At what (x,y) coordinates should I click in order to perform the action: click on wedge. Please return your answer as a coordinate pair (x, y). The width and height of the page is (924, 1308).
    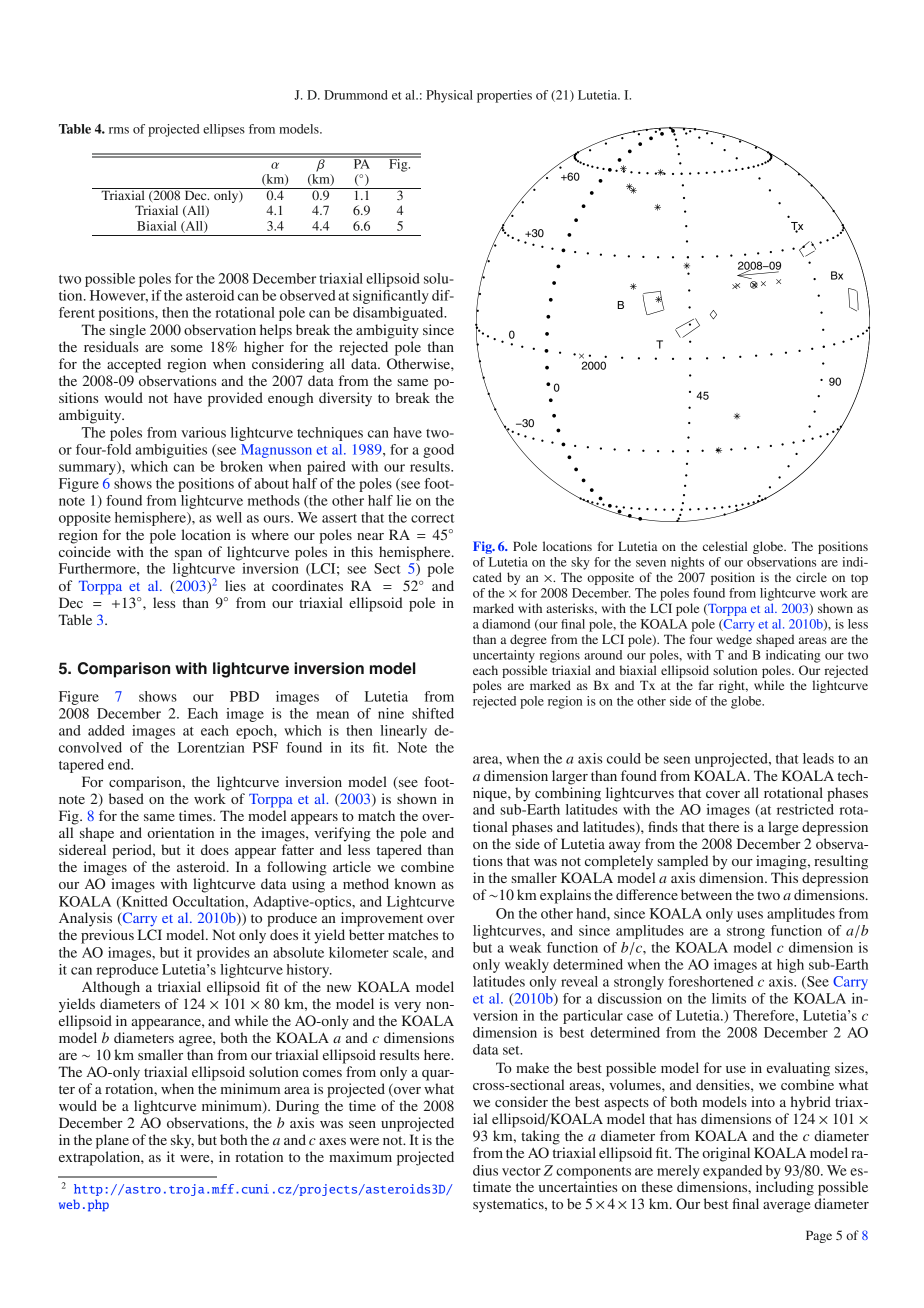
    Looking at the image, I should click on (734, 640).
